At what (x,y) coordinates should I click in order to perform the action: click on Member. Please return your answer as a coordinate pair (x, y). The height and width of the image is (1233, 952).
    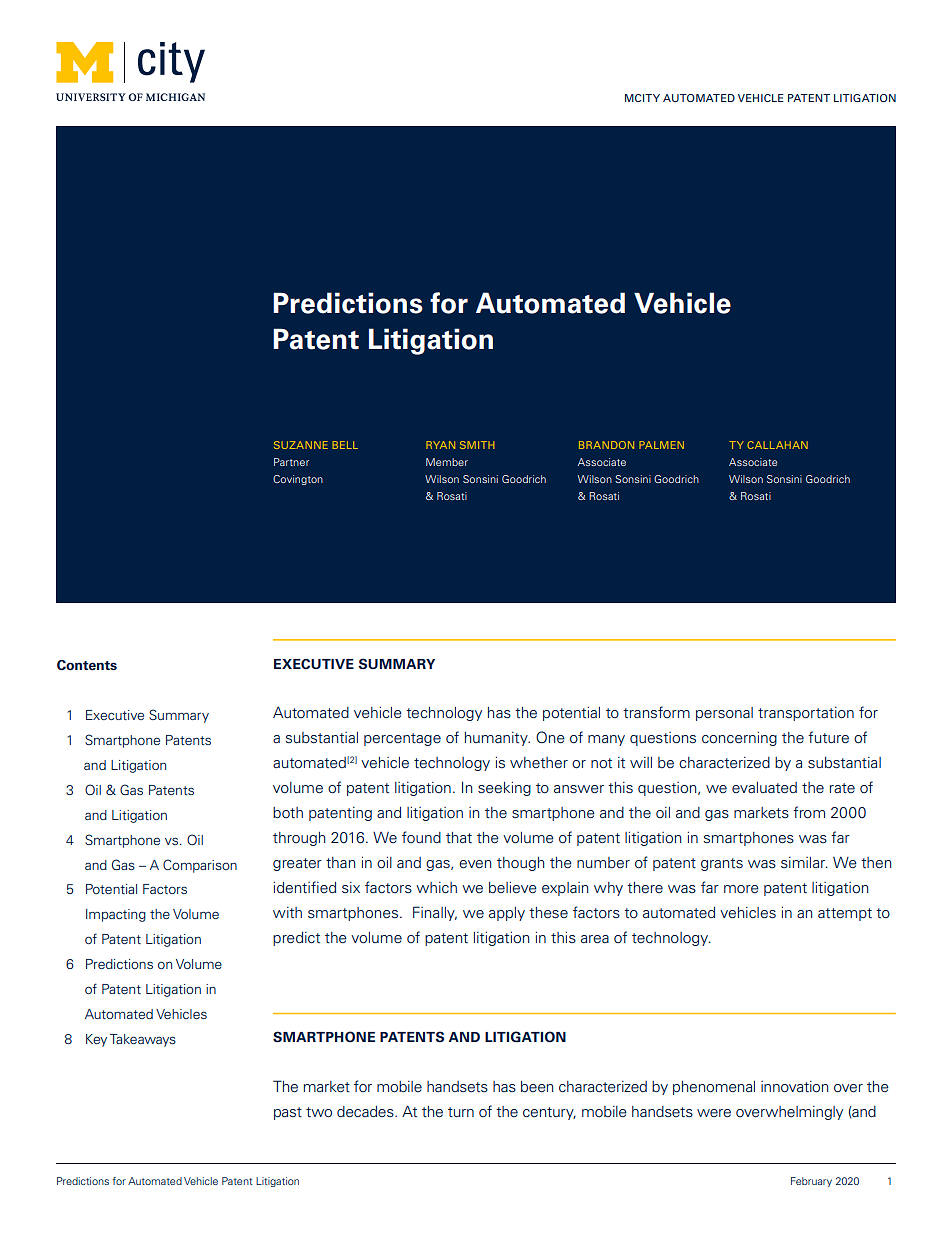
    Looking at the image, I should click on (447, 462).
